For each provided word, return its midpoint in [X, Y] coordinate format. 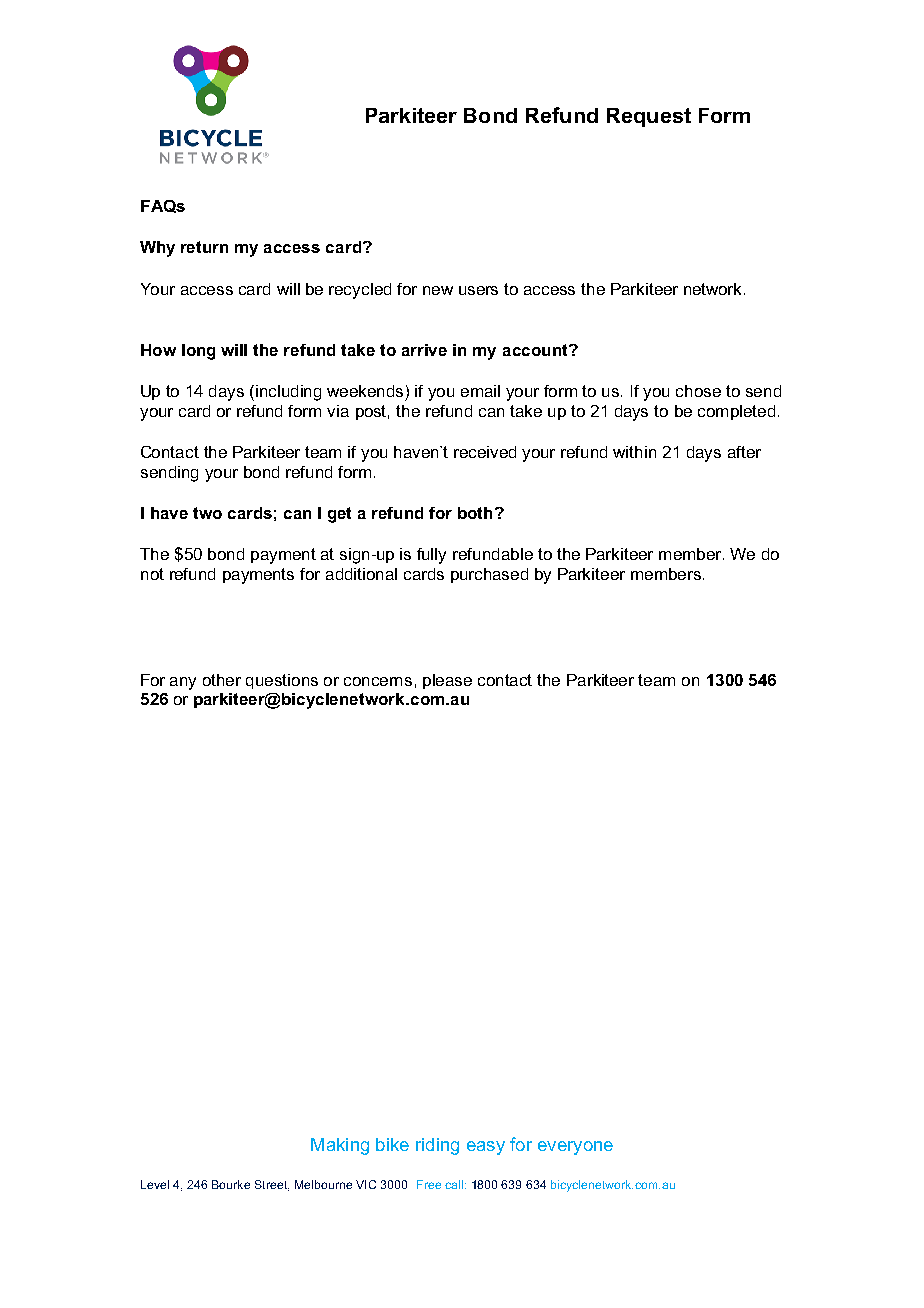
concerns [378, 681]
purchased [489, 575]
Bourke [231, 1184]
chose [698, 391]
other [222, 680]
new [438, 290]
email [480, 391]
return [204, 247]
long [198, 352]
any [183, 683]
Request [649, 117]
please [447, 681]
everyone [575, 1148]
